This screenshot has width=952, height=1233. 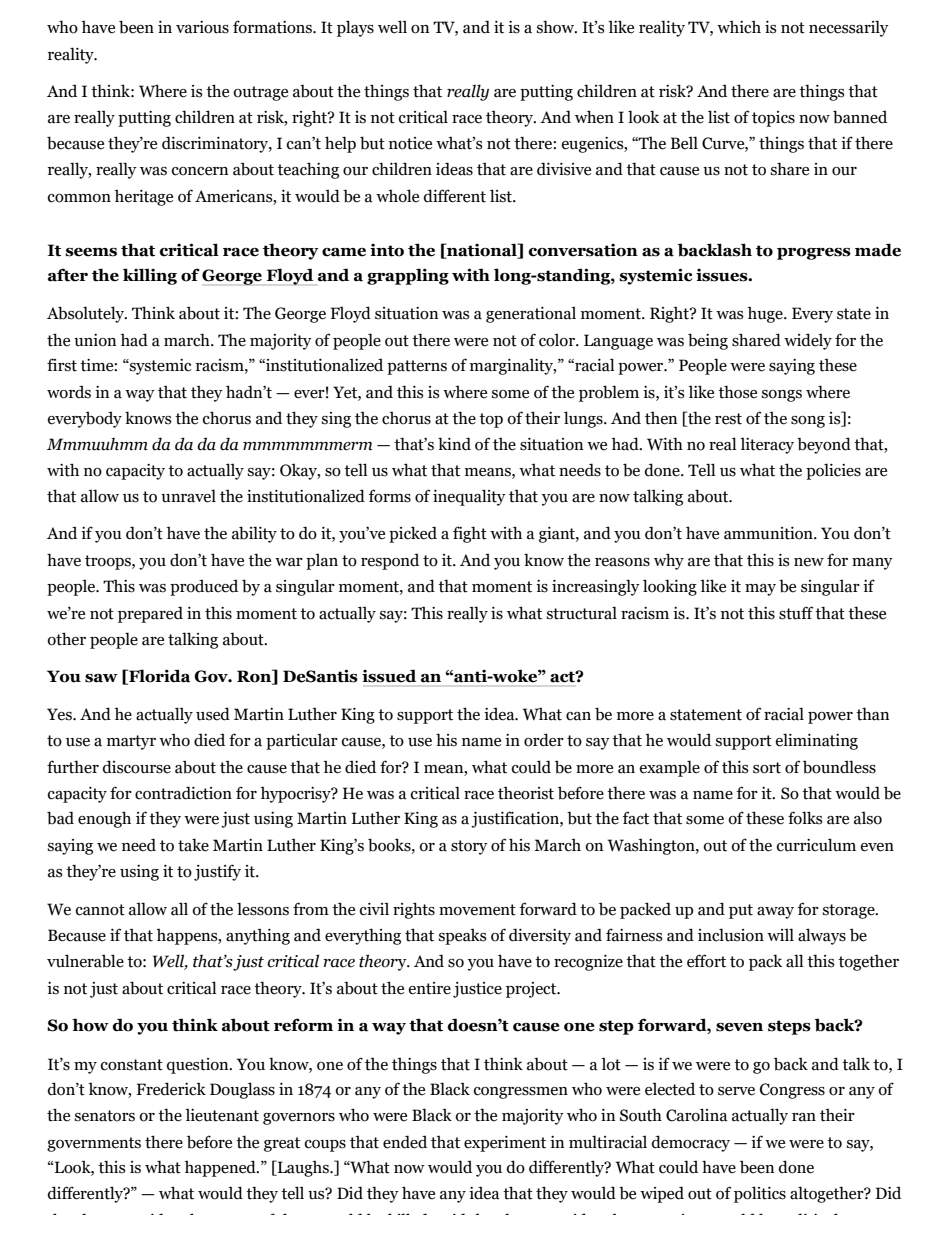 What do you see at coordinates (202, 27) in the screenshot?
I see `various` at bounding box center [202, 27].
